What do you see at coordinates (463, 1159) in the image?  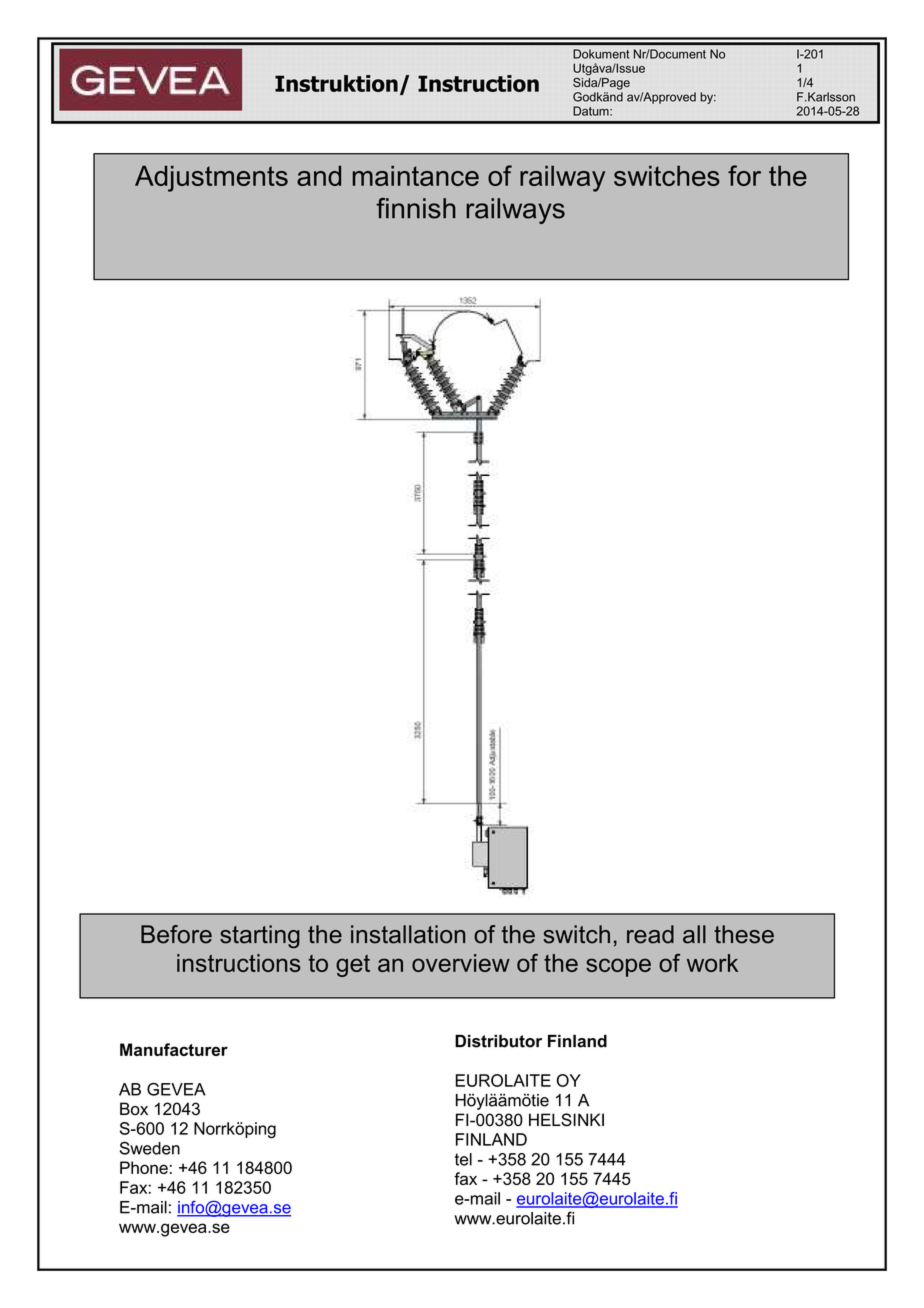 I see `tel` at bounding box center [463, 1159].
